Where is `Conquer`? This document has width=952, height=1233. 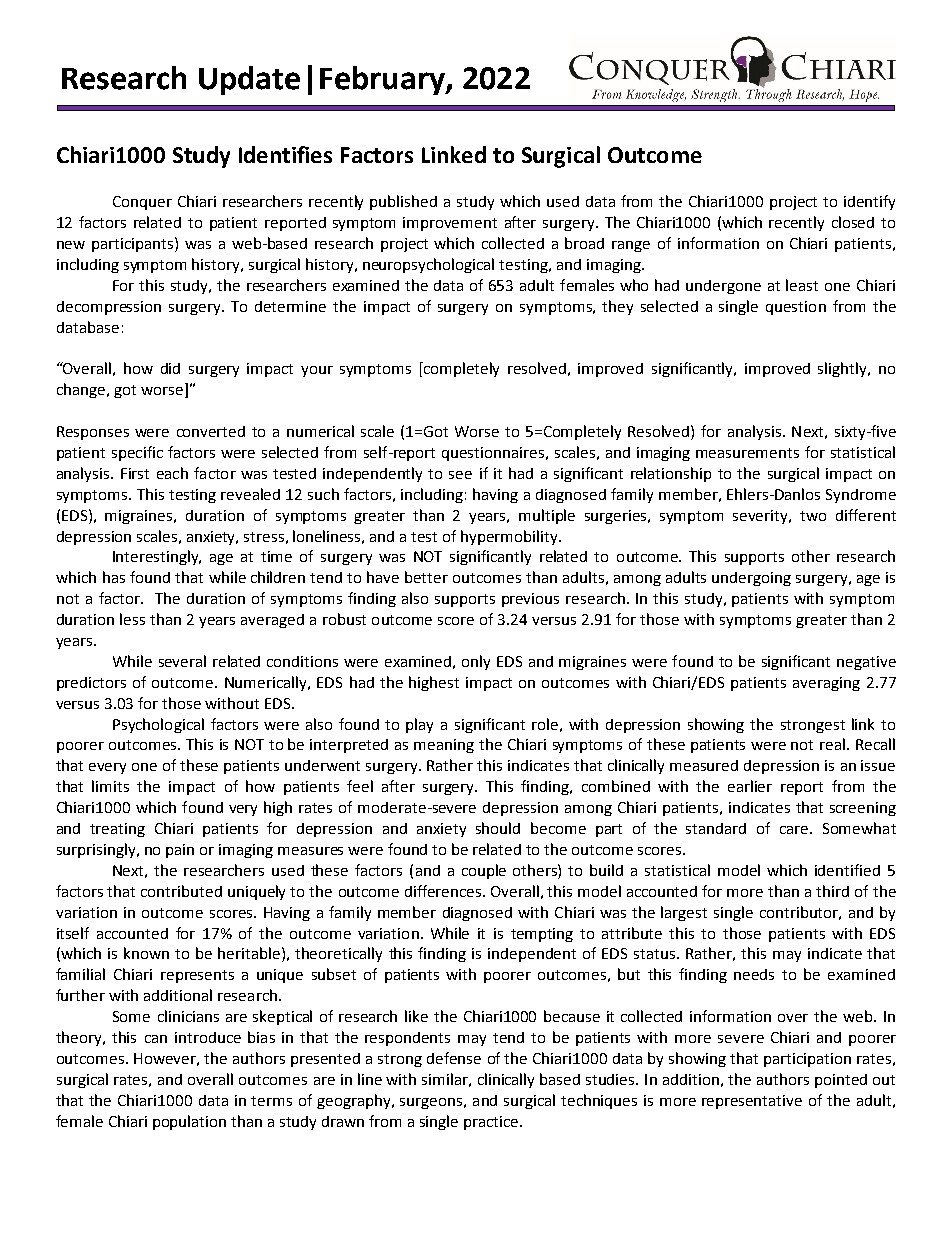 Conquer is located at coordinates (142, 203).
